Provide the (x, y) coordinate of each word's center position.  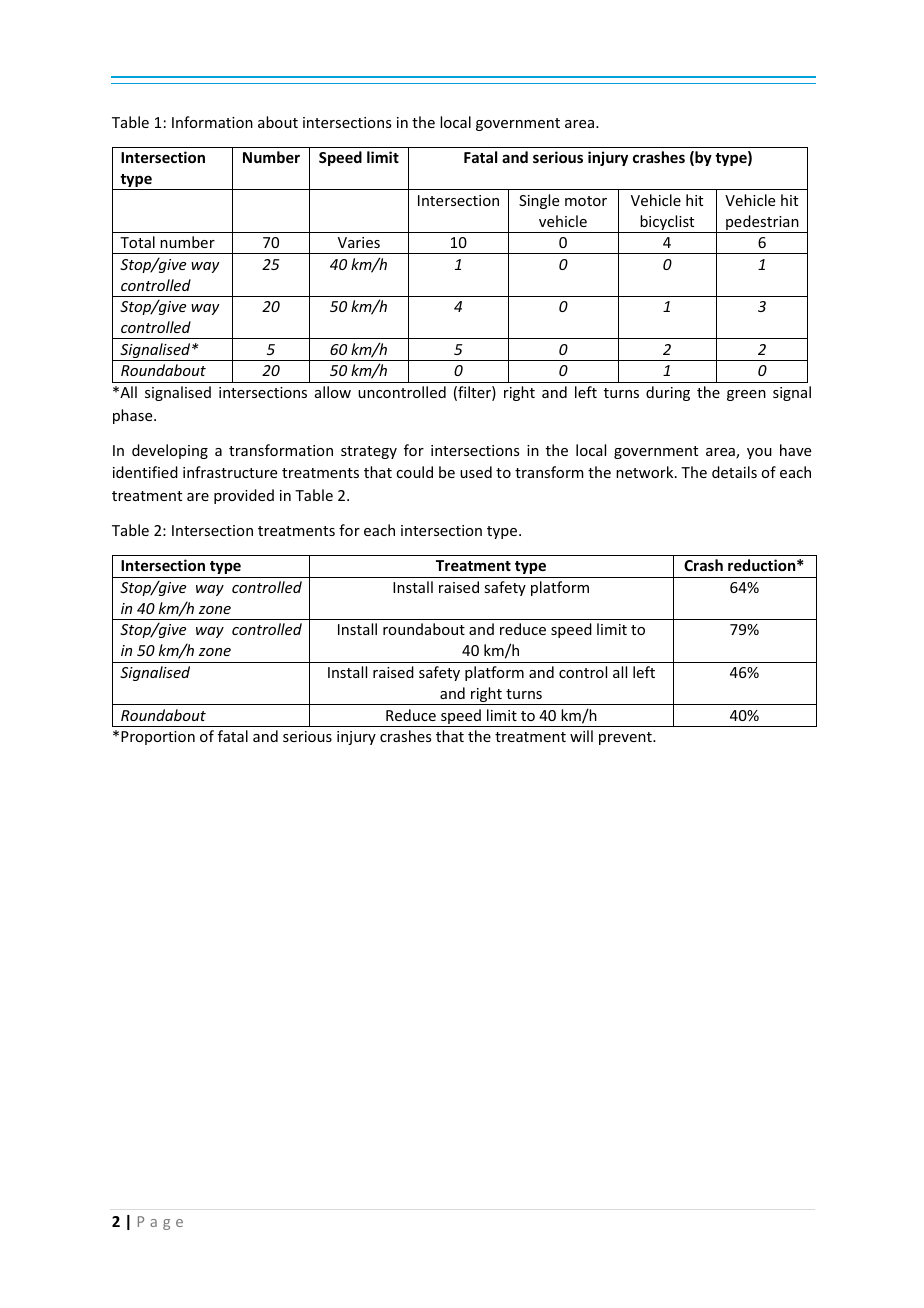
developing (170, 451)
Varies (359, 242)
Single (539, 201)
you (759, 453)
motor (586, 201)
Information (212, 122)
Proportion (158, 738)
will (581, 736)
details (734, 472)
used (476, 472)
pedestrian (762, 224)
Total (137, 242)
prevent (626, 738)
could (414, 472)
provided (244, 496)
